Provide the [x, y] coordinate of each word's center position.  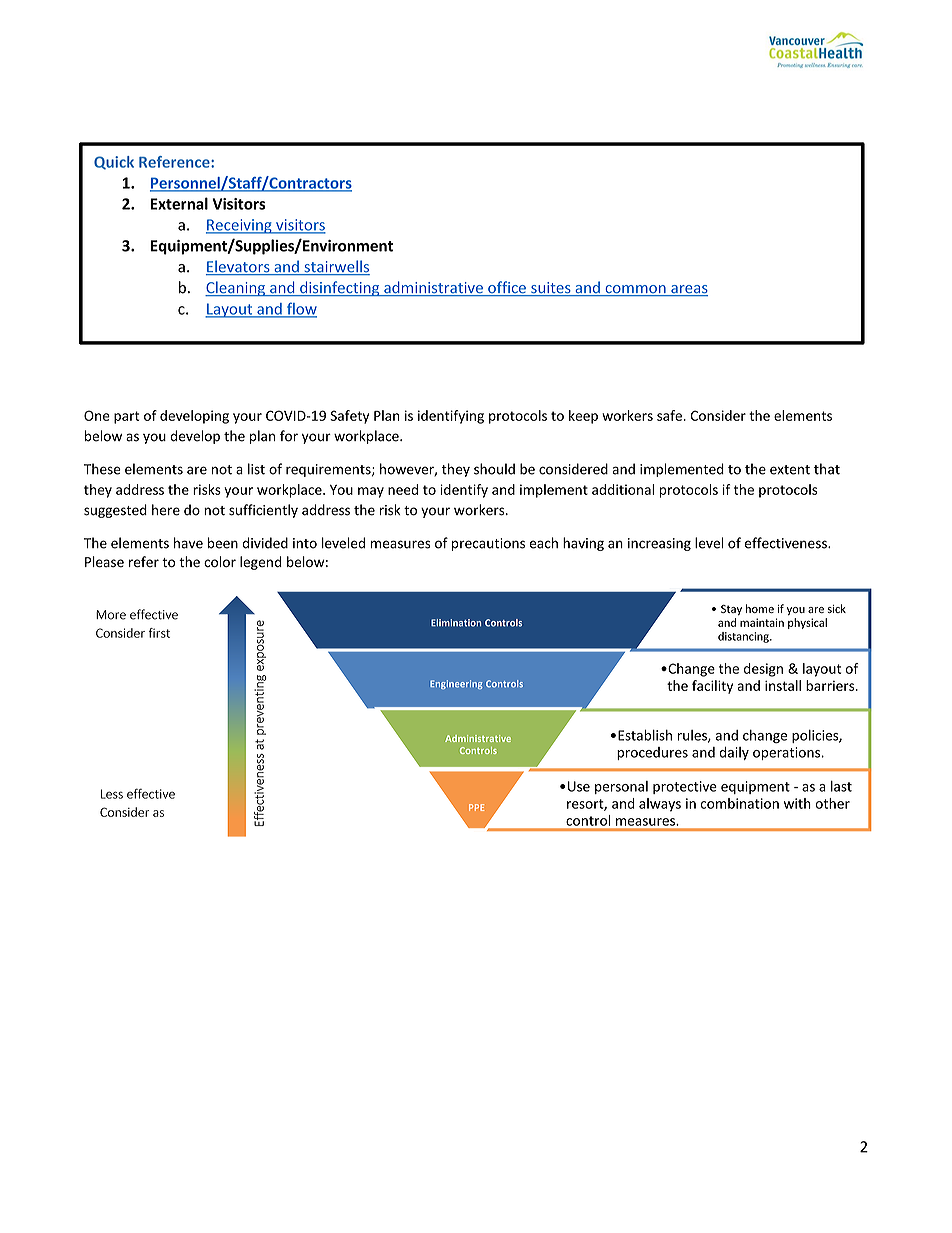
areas [688, 290]
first [159, 633]
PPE [476, 807]
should [494, 469]
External [179, 203]
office [507, 288]
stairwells [336, 267]
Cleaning [236, 288]
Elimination [456, 623]
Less [112, 794]
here [166, 510]
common [635, 290]
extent [790, 470]
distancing [744, 637]
